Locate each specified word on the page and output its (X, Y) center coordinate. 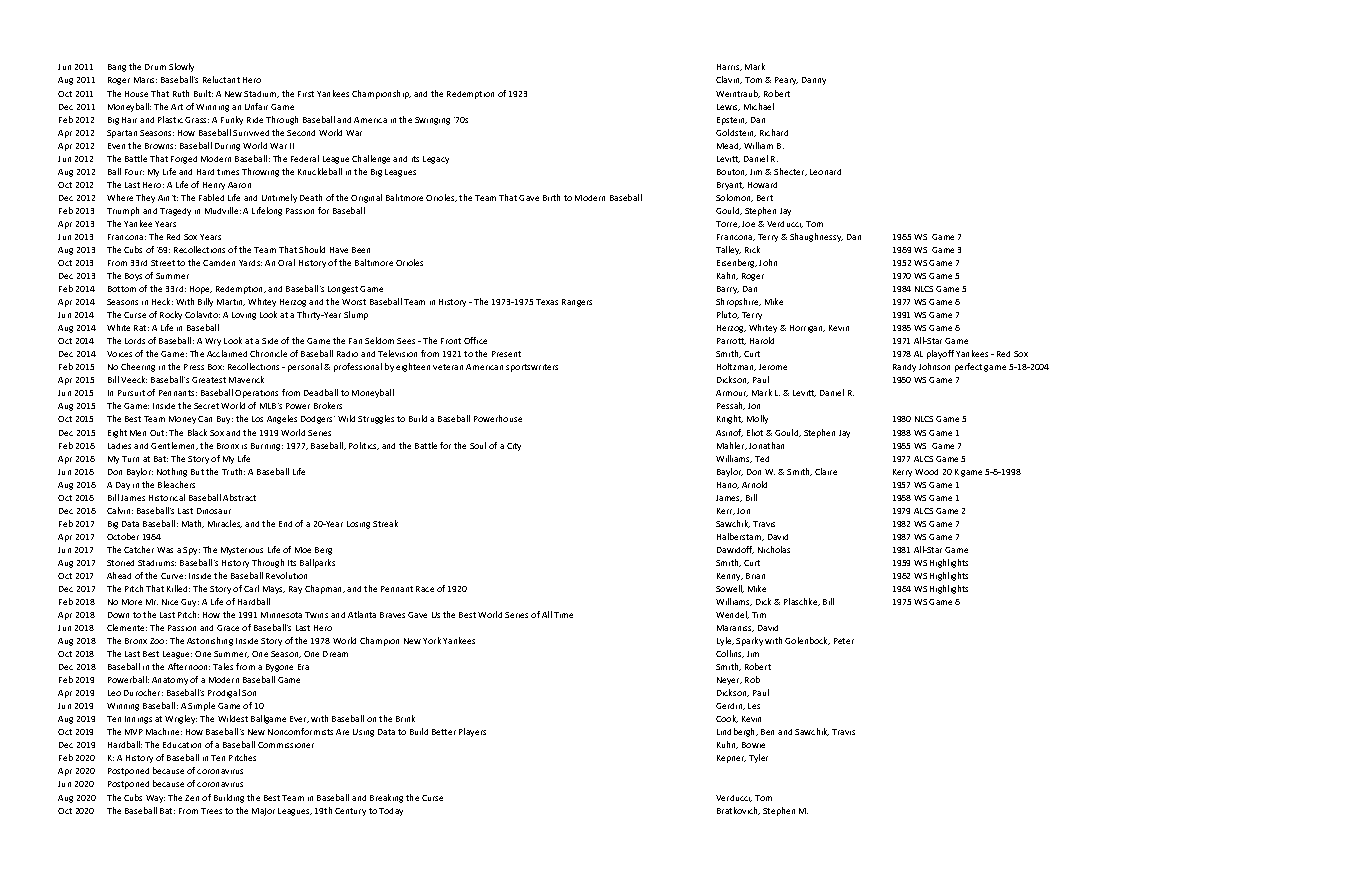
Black (197, 432)
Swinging (432, 121)
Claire (826, 471)
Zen (192, 798)
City (514, 447)
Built (203, 93)
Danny (814, 81)
